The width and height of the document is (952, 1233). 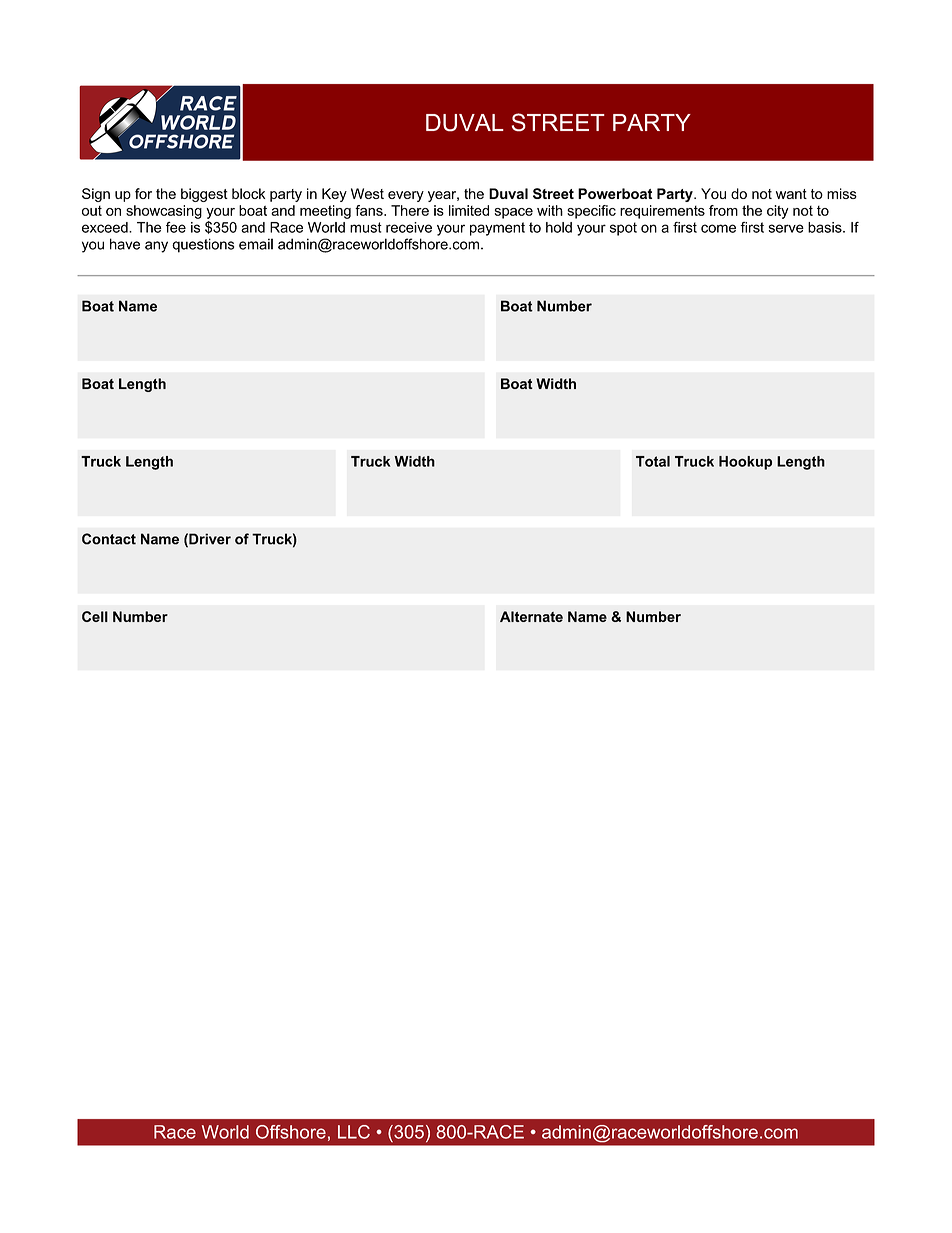 I want to click on limited, so click(x=469, y=210).
